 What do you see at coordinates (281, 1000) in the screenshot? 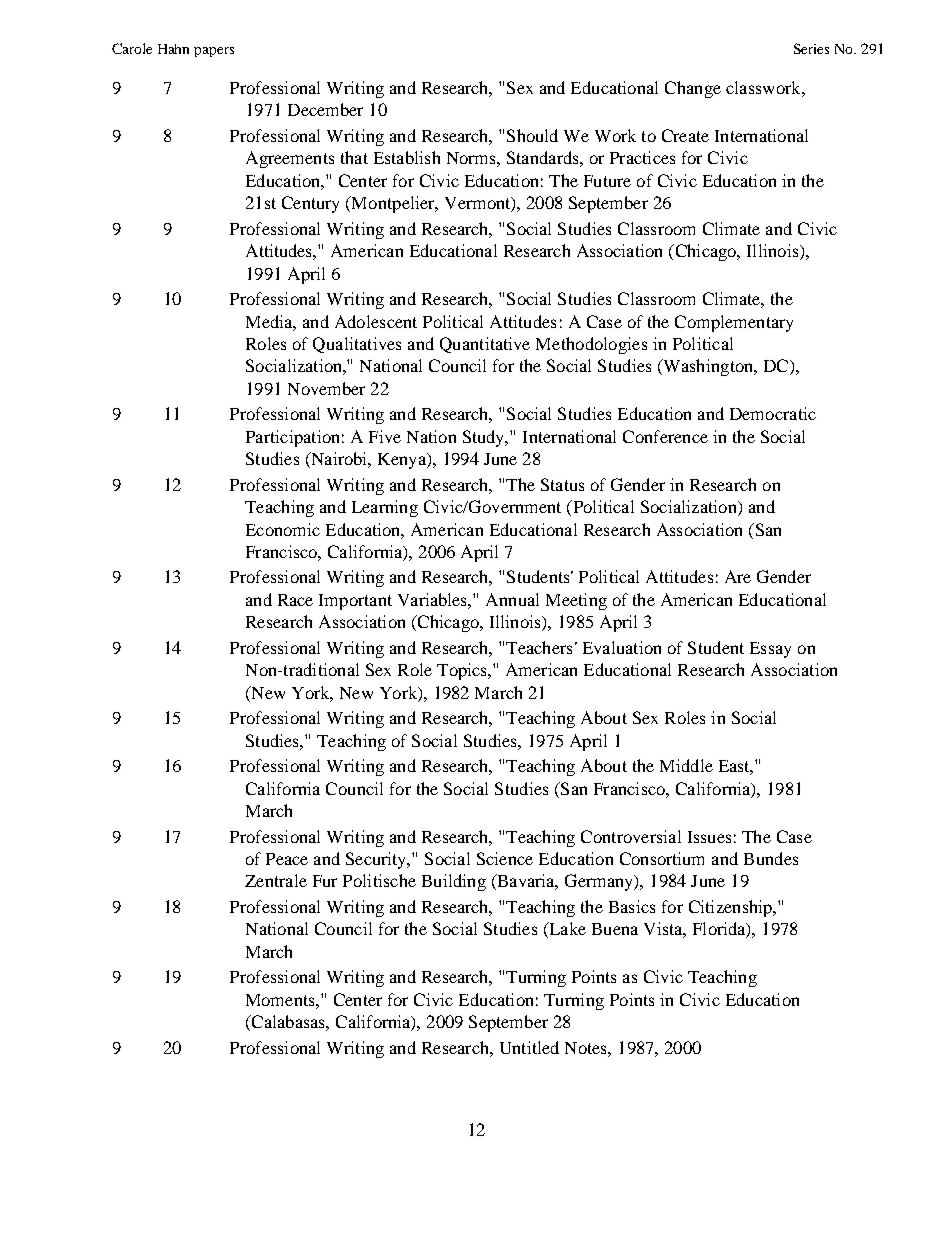
I see `Moments` at bounding box center [281, 1000].
